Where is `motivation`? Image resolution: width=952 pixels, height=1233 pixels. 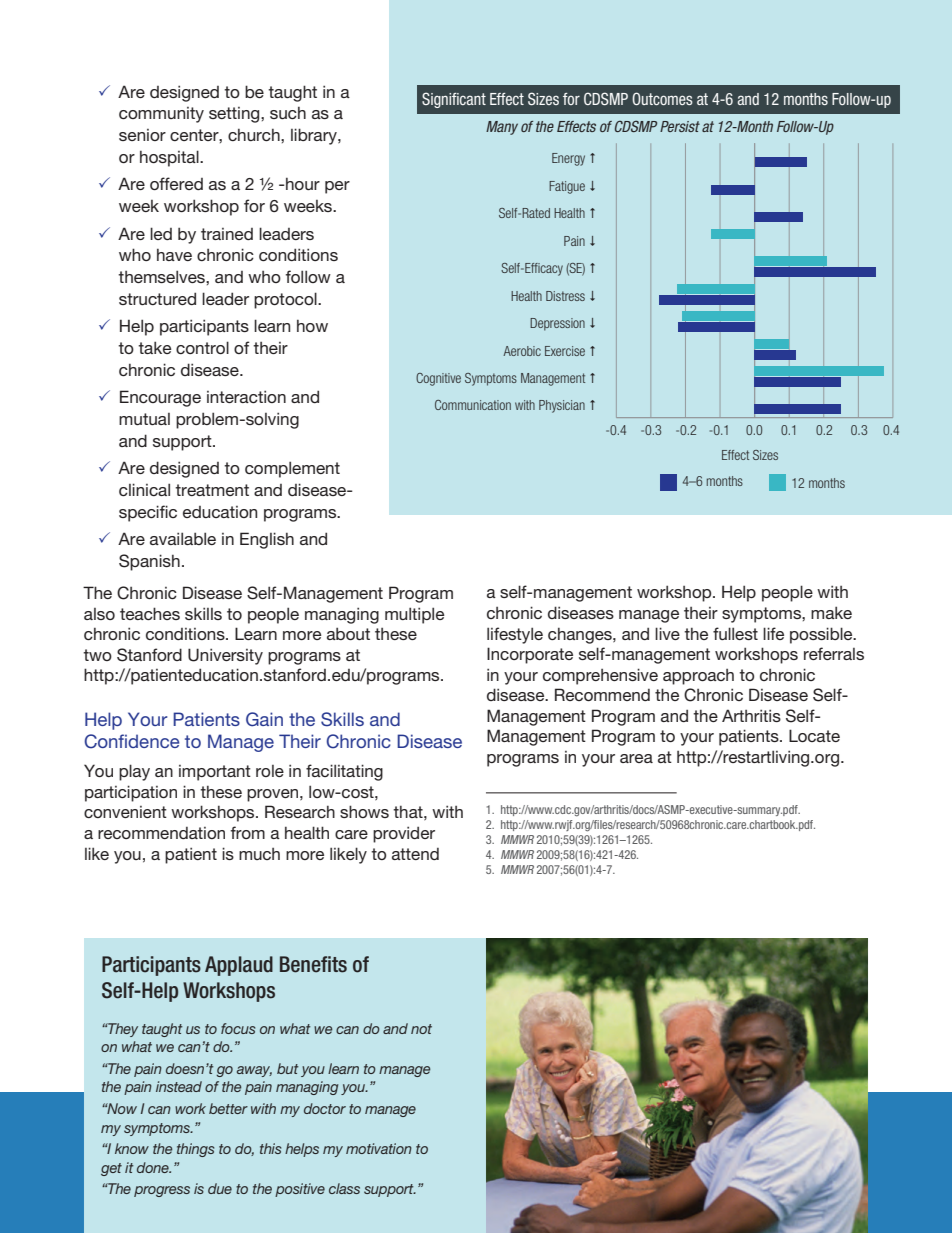 motivation is located at coordinates (379, 1148).
